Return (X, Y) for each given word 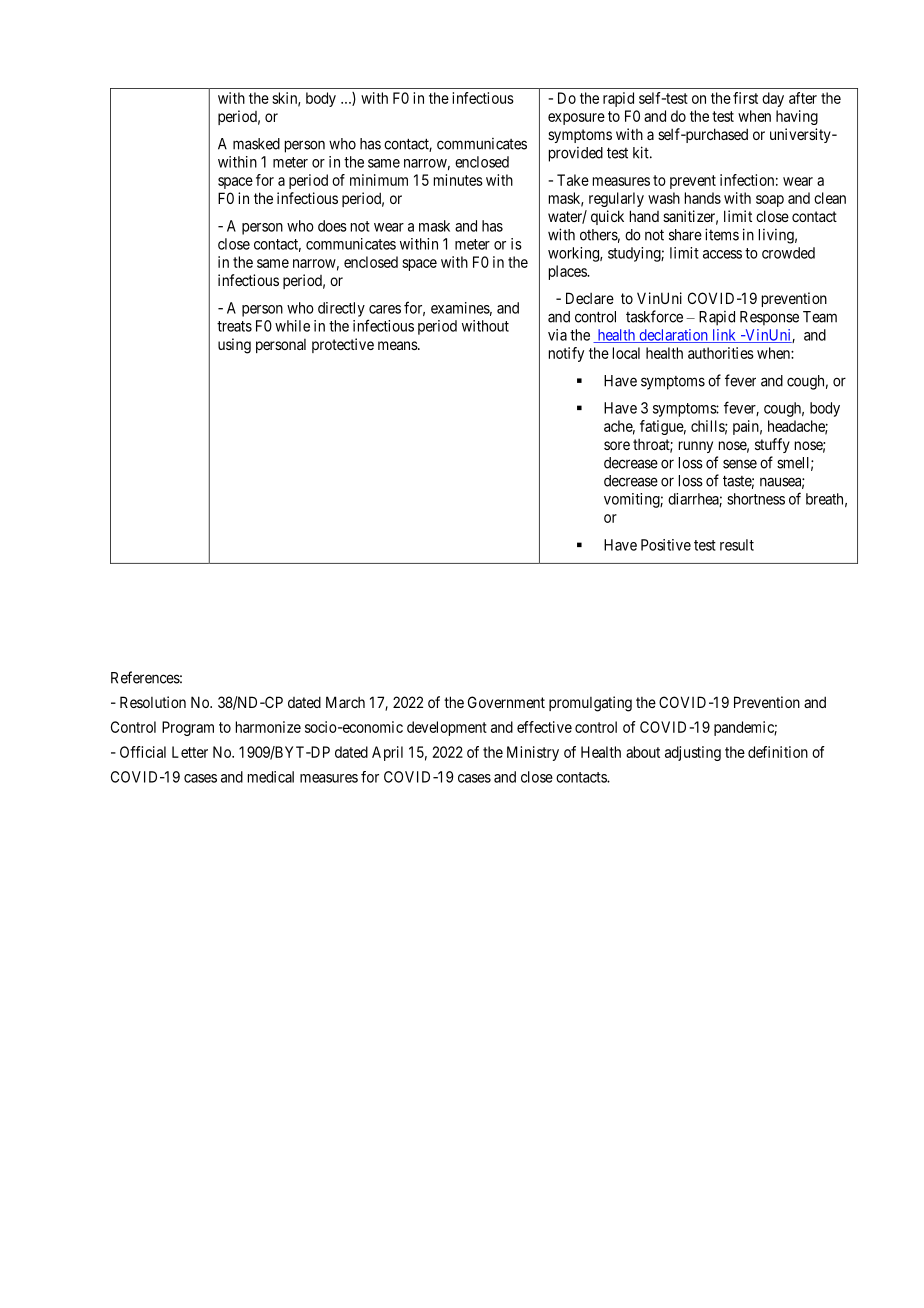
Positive (666, 545)
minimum (379, 180)
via (557, 335)
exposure (576, 119)
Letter (190, 752)
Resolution (153, 702)
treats (234, 326)
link (724, 336)
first (745, 98)
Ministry (533, 753)
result (737, 545)
